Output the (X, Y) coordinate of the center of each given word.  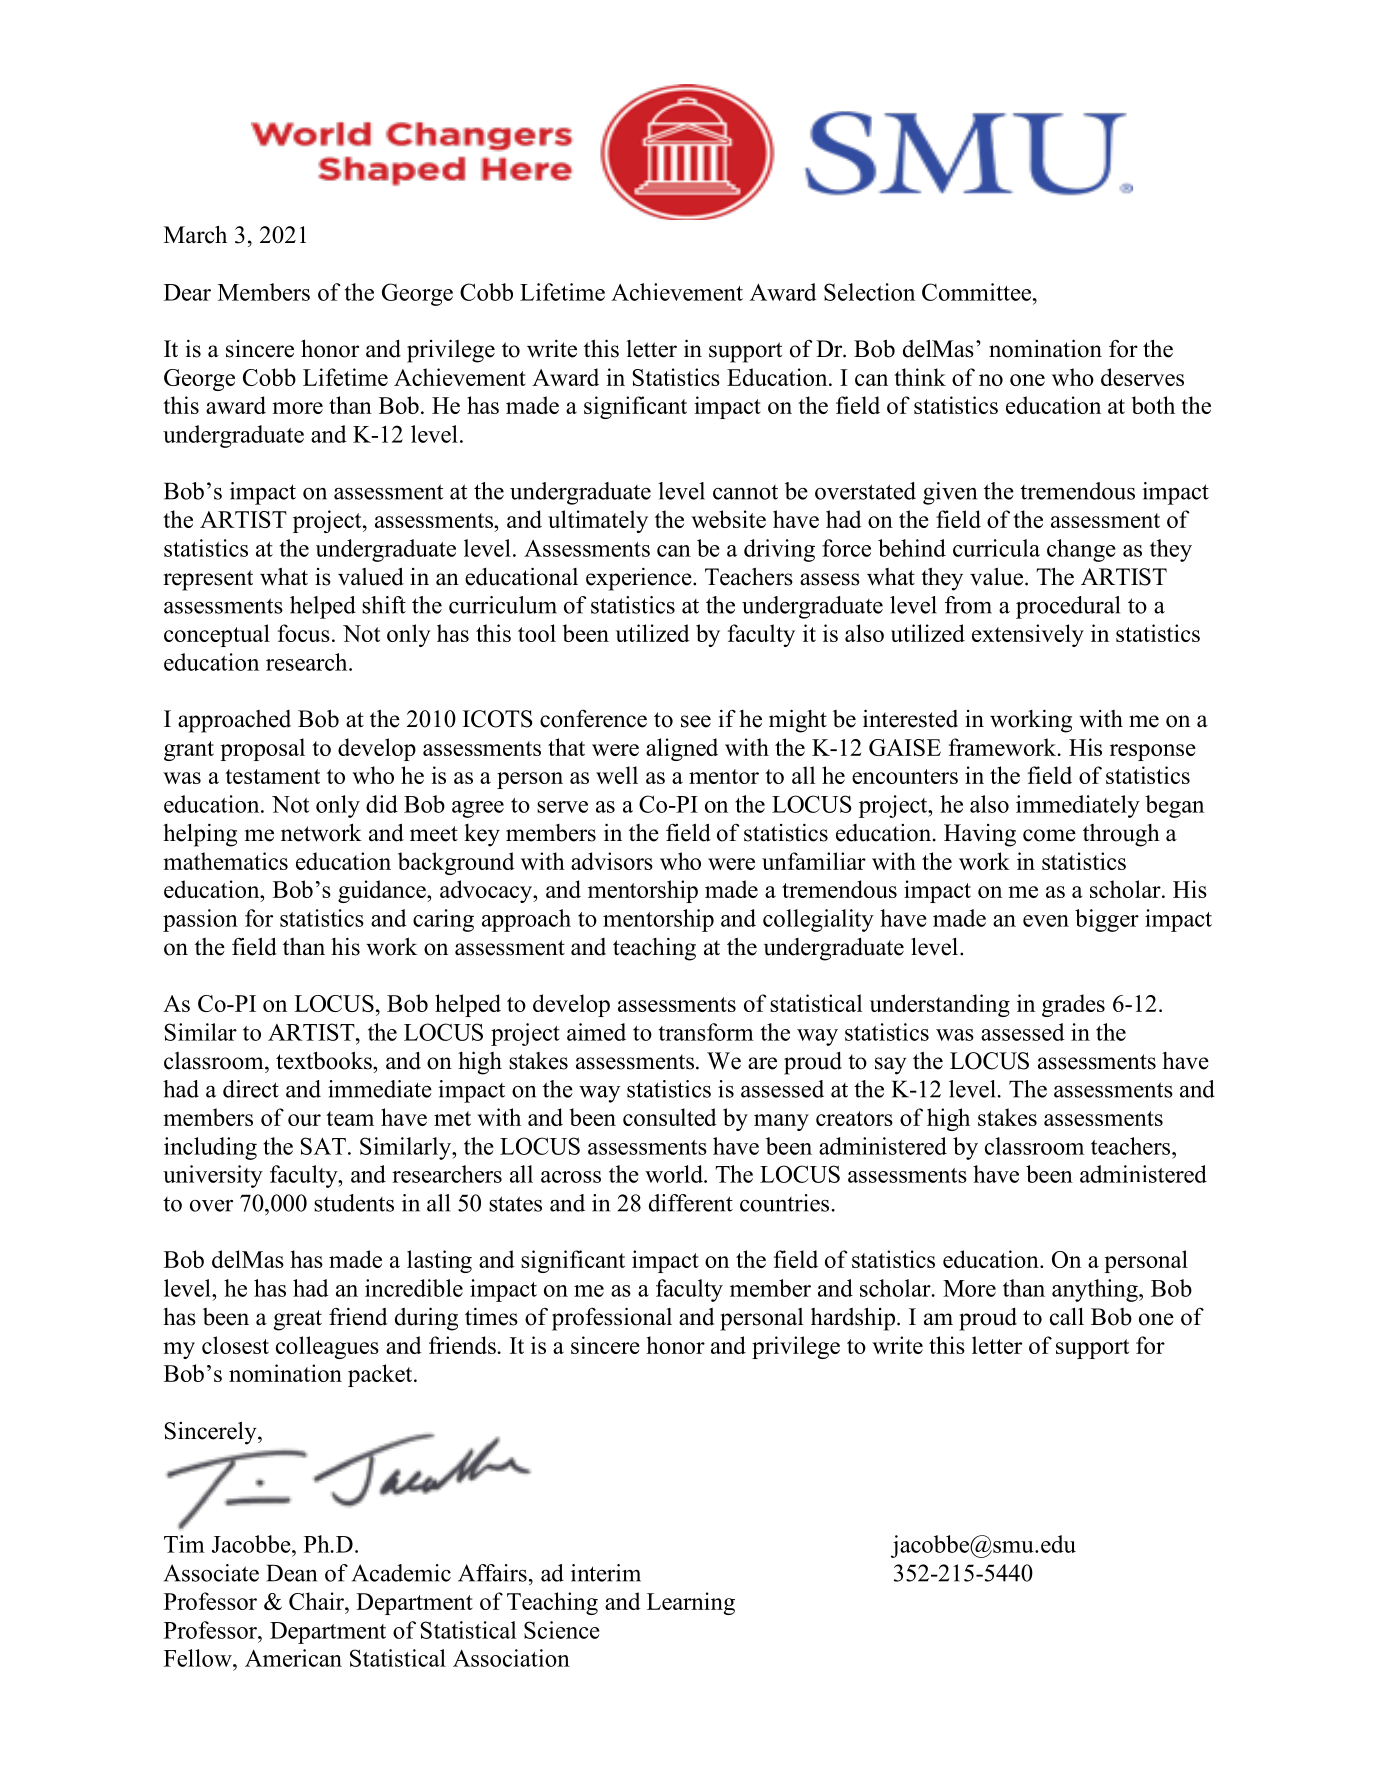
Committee (978, 292)
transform (706, 1032)
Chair (317, 1601)
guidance (383, 891)
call (1067, 1316)
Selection (869, 292)
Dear (187, 292)
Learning (691, 1603)
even (1046, 921)
